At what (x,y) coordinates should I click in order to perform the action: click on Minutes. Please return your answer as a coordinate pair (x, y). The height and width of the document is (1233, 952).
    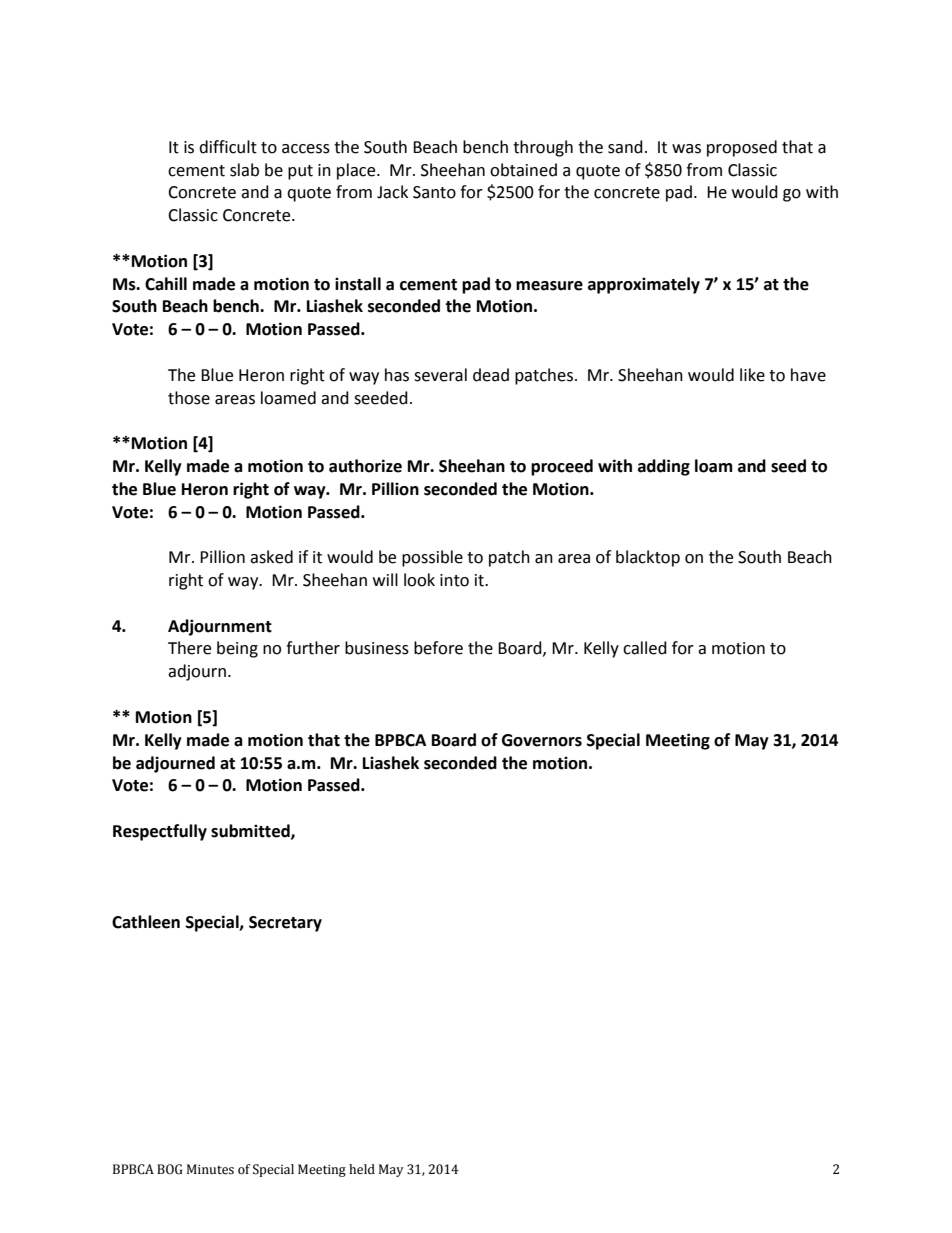
    Looking at the image, I should click on (210, 1169).
